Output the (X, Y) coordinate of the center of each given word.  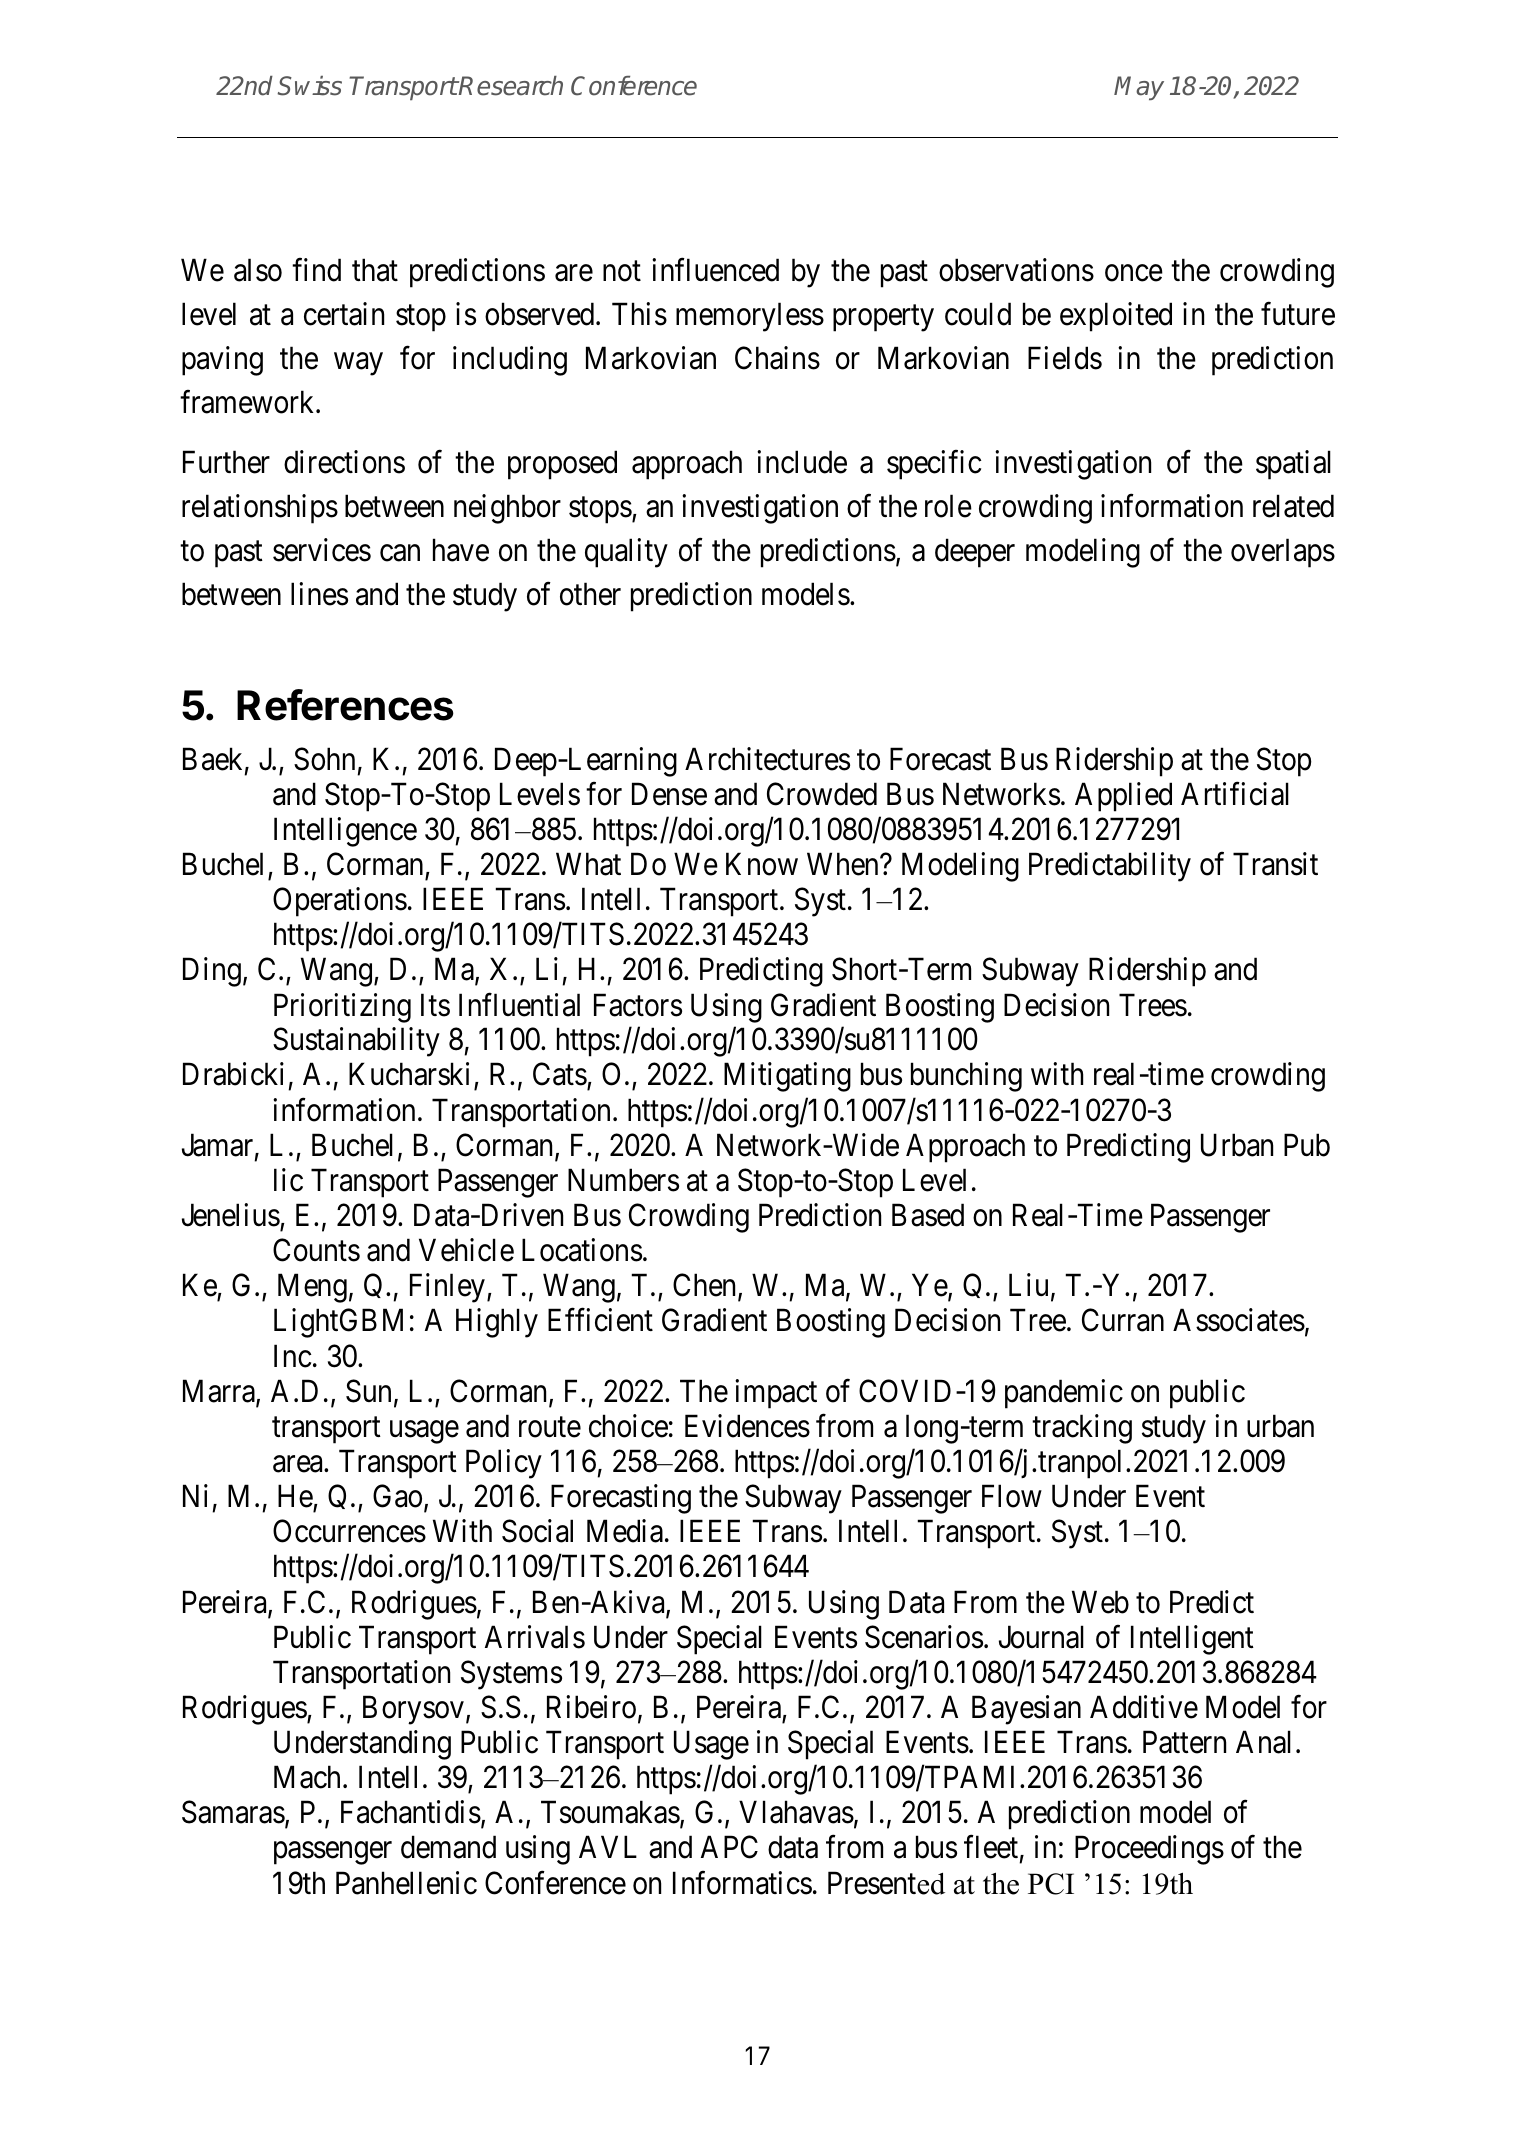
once (1134, 273)
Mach (309, 1777)
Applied (1123, 797)
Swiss (309, 86)
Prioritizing (342, 1008)
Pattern (1184, 1742)
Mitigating (787, 1077)
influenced (715, 270)
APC (729, 1847)
